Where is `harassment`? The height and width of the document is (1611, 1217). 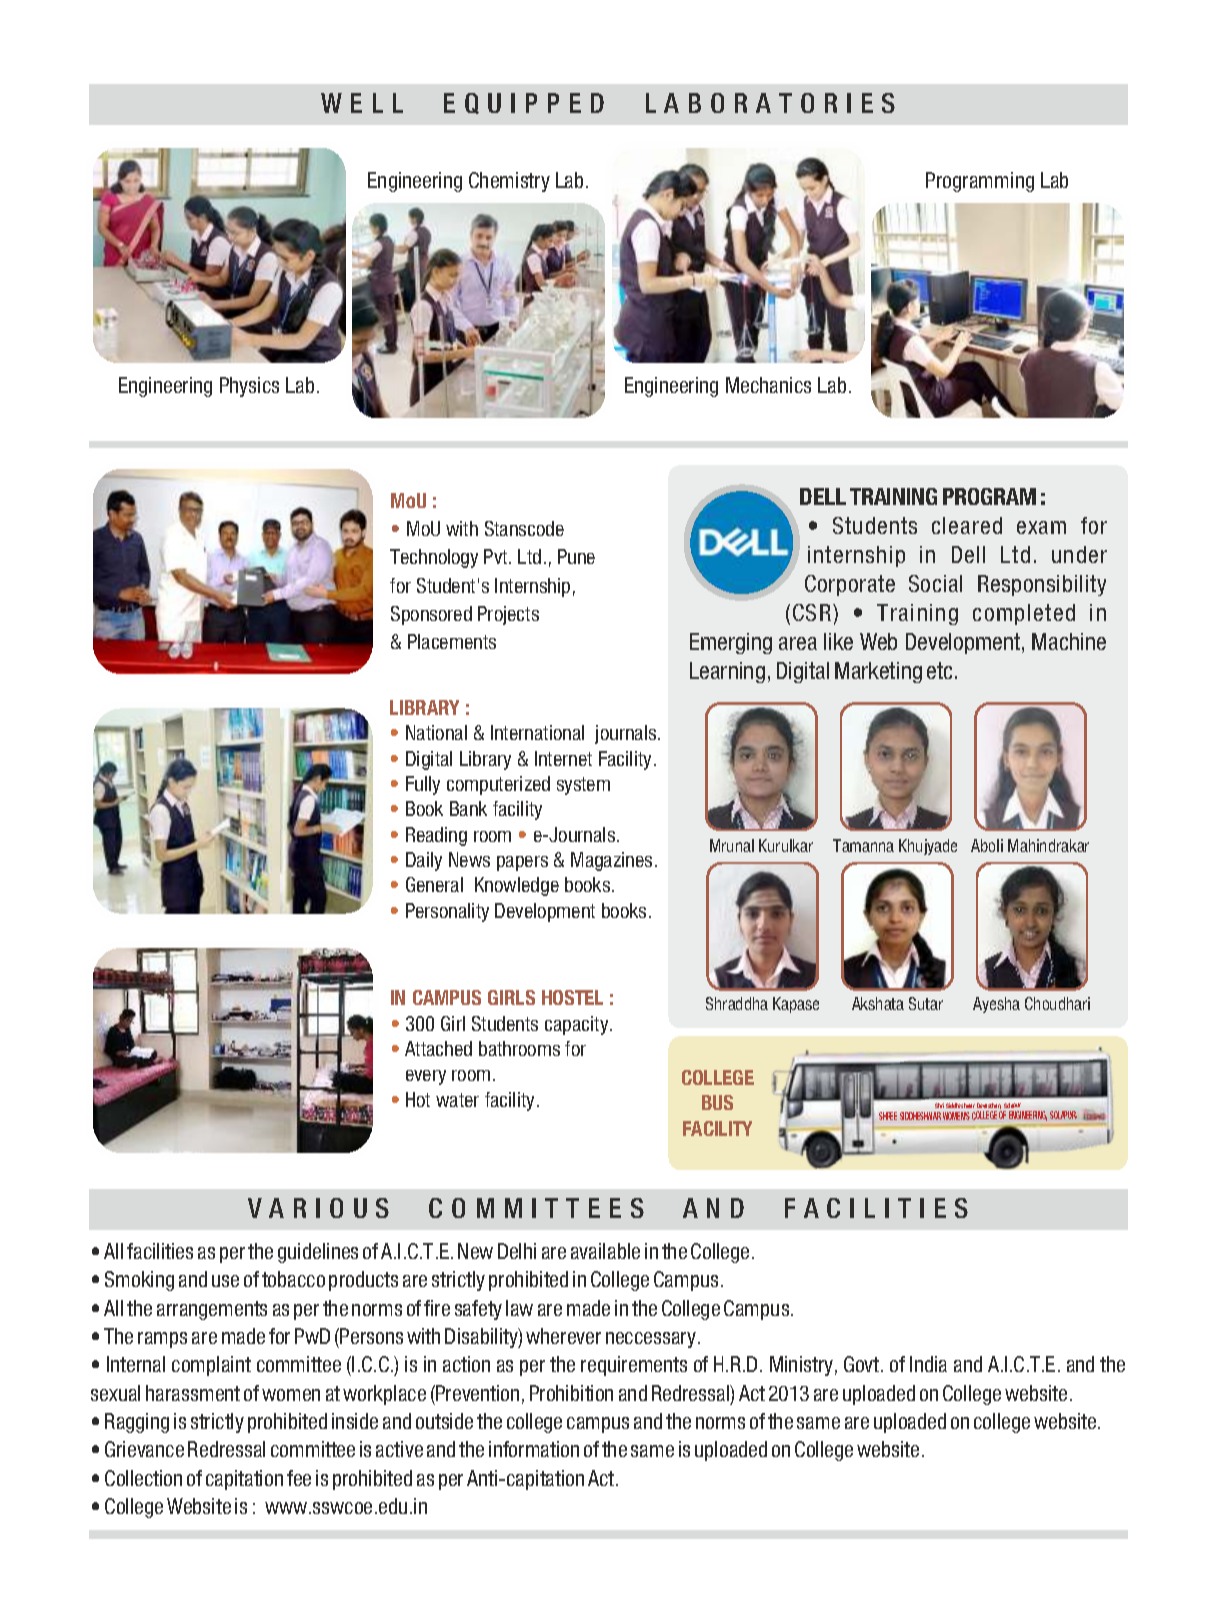 harassment is located at coordinates (193, 1393).
